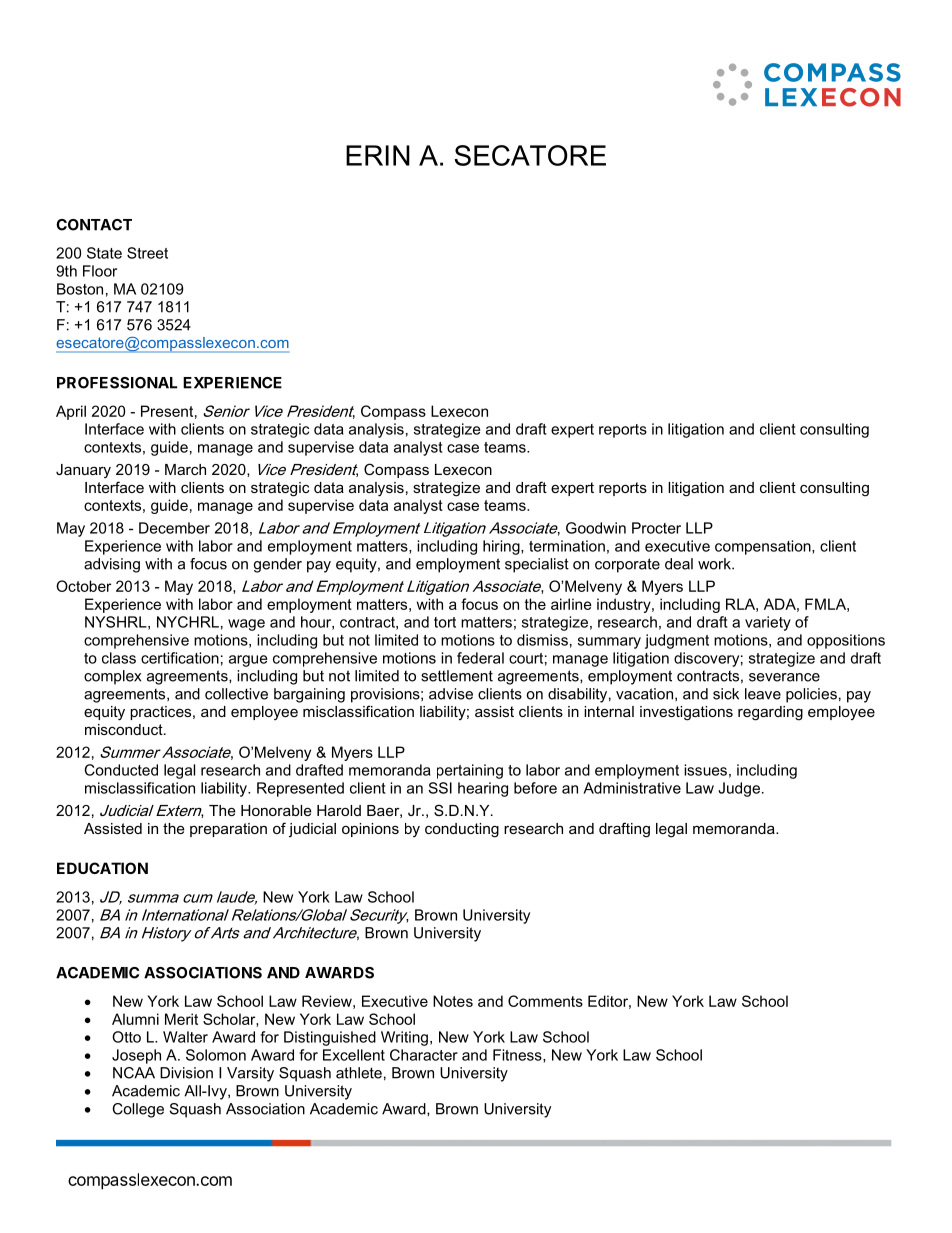 This screenshot has height=1233, width=952. What do you see at coordinates (656, 528) in the screenshot?
I see `Procter` at bounding box center [656, 528].
